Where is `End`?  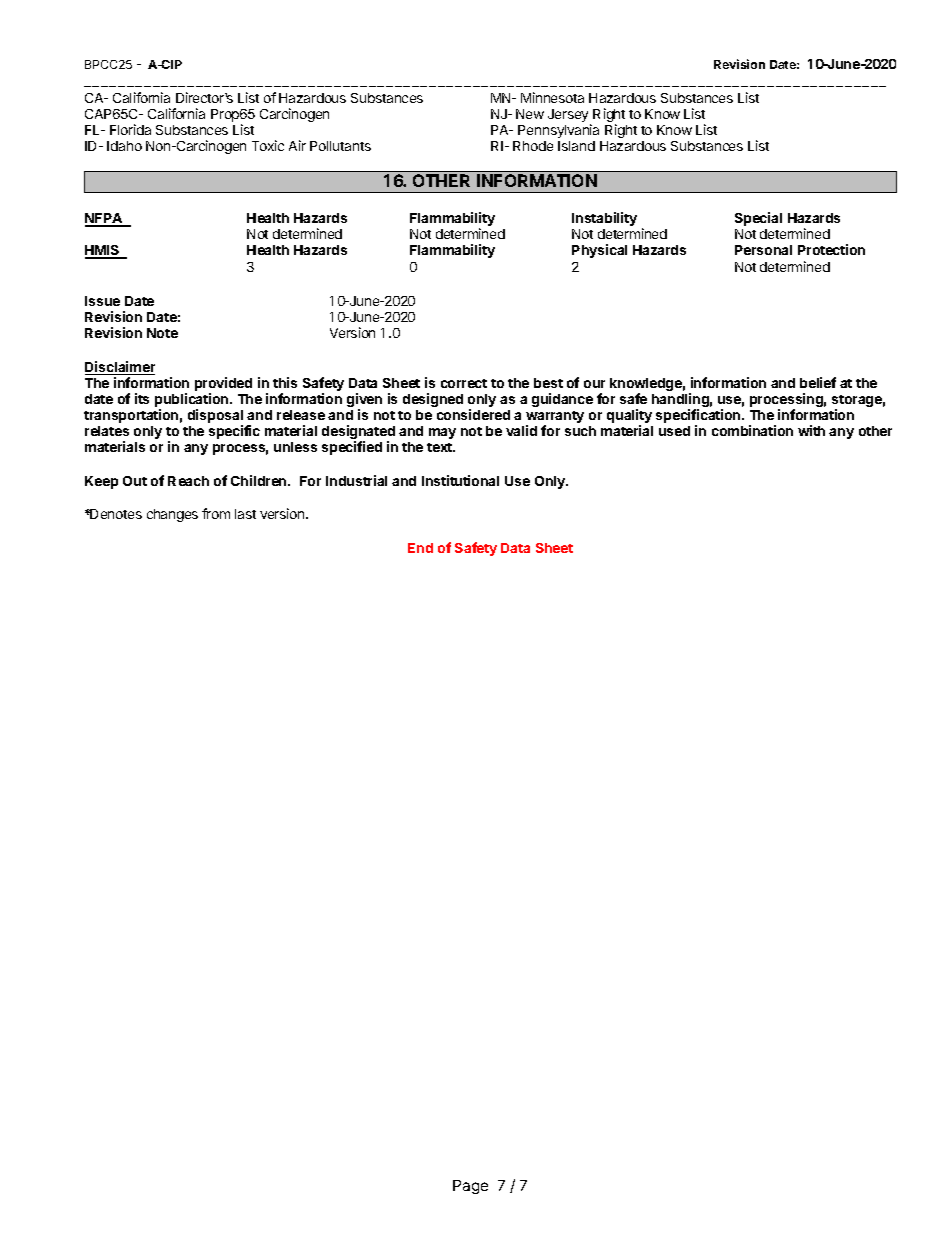 End is located at coordinates (420, 548).
